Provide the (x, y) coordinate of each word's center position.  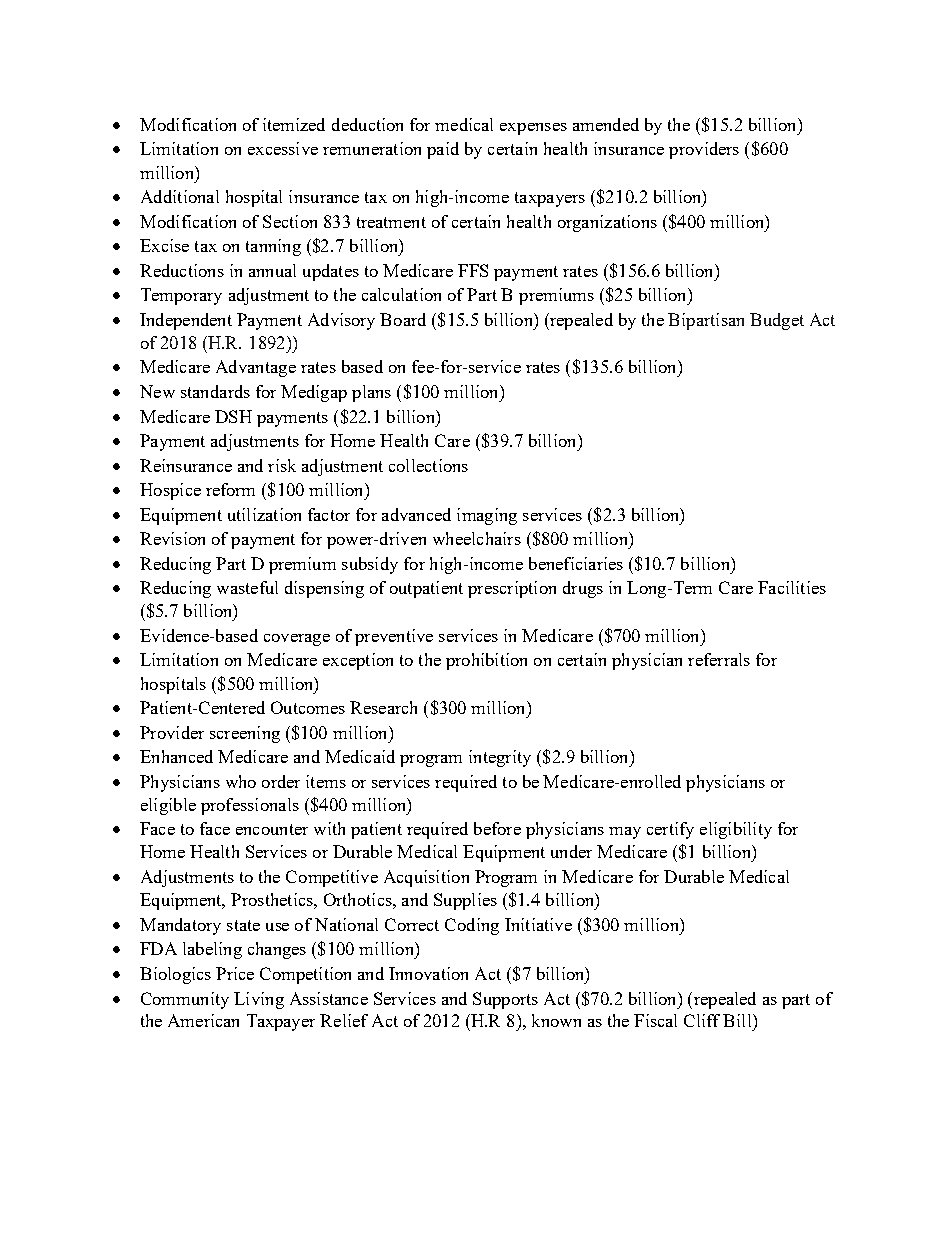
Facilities (792, 587)
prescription (512, 589)
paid (443, 150)
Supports (505, 1000)
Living (259, 1000)
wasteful (247, 587)
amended (606, 124)
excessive (283, 148)
